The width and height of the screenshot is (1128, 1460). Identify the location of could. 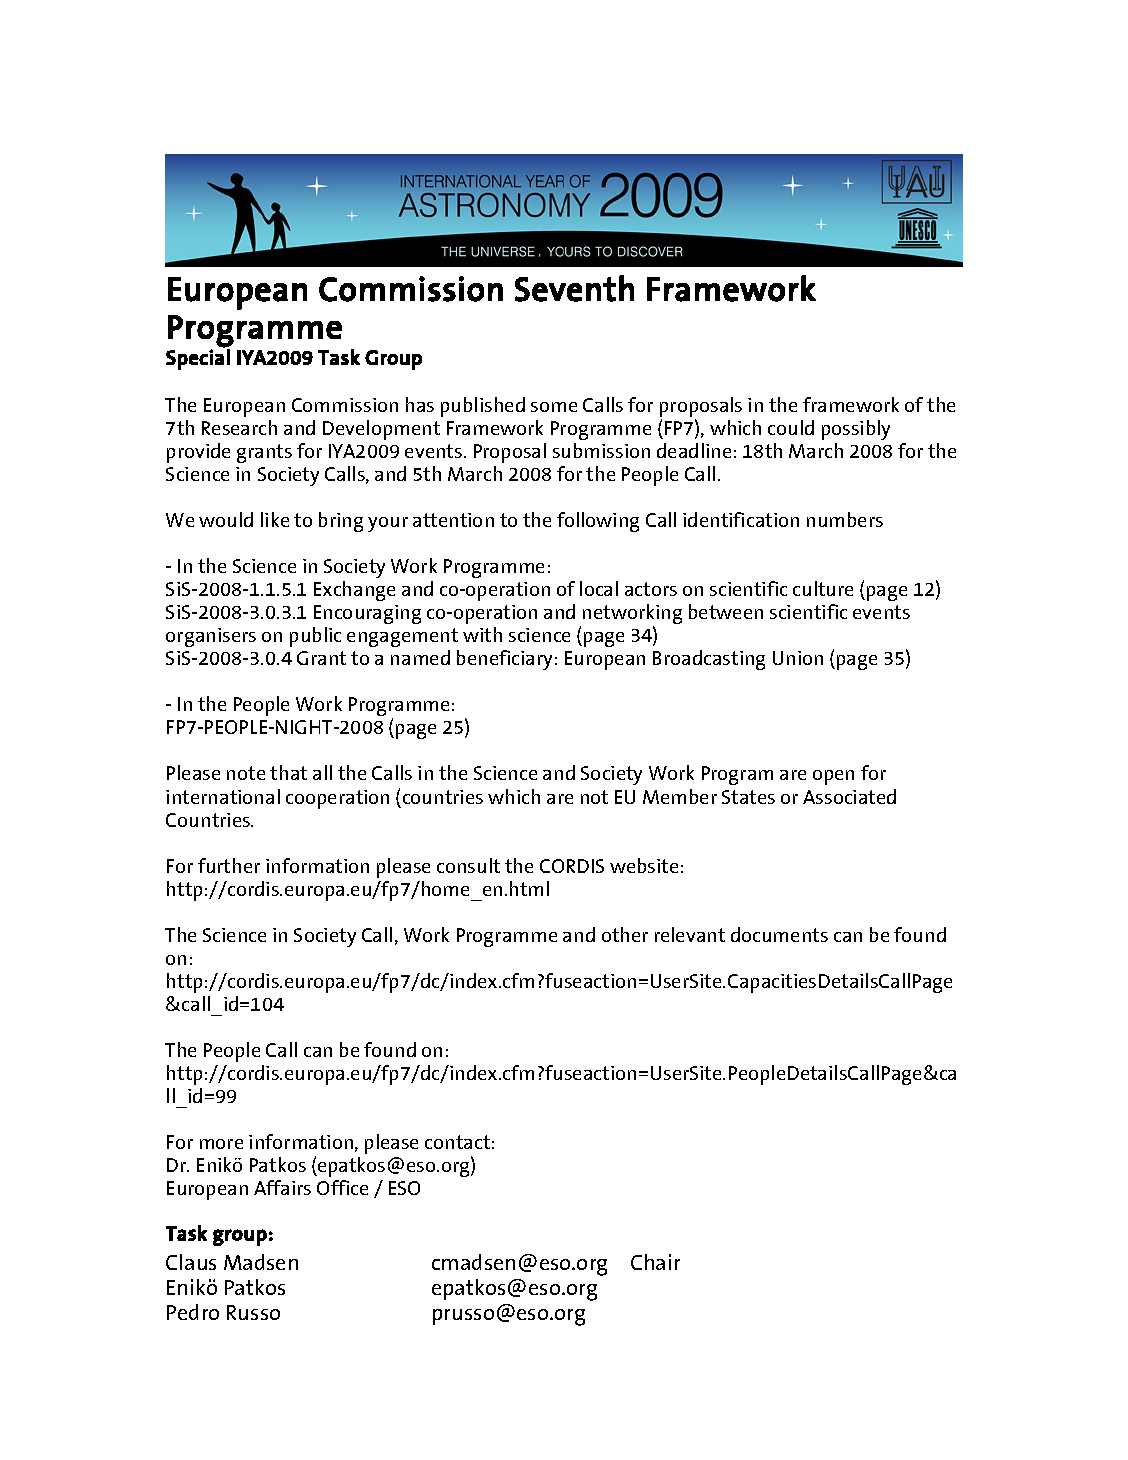
(791, 427).
